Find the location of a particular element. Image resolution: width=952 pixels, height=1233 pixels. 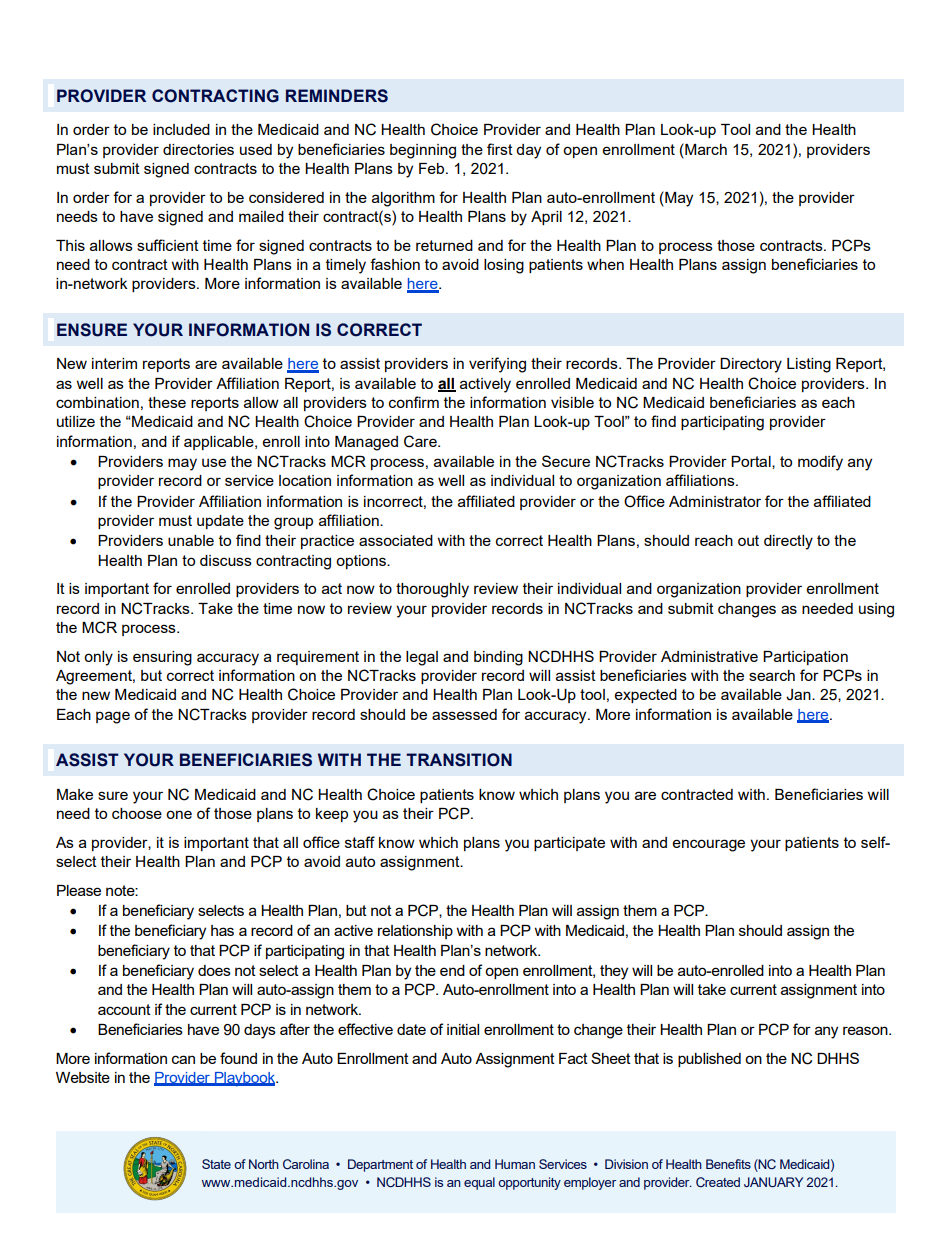

State is located at coordinates (216, 1164).
